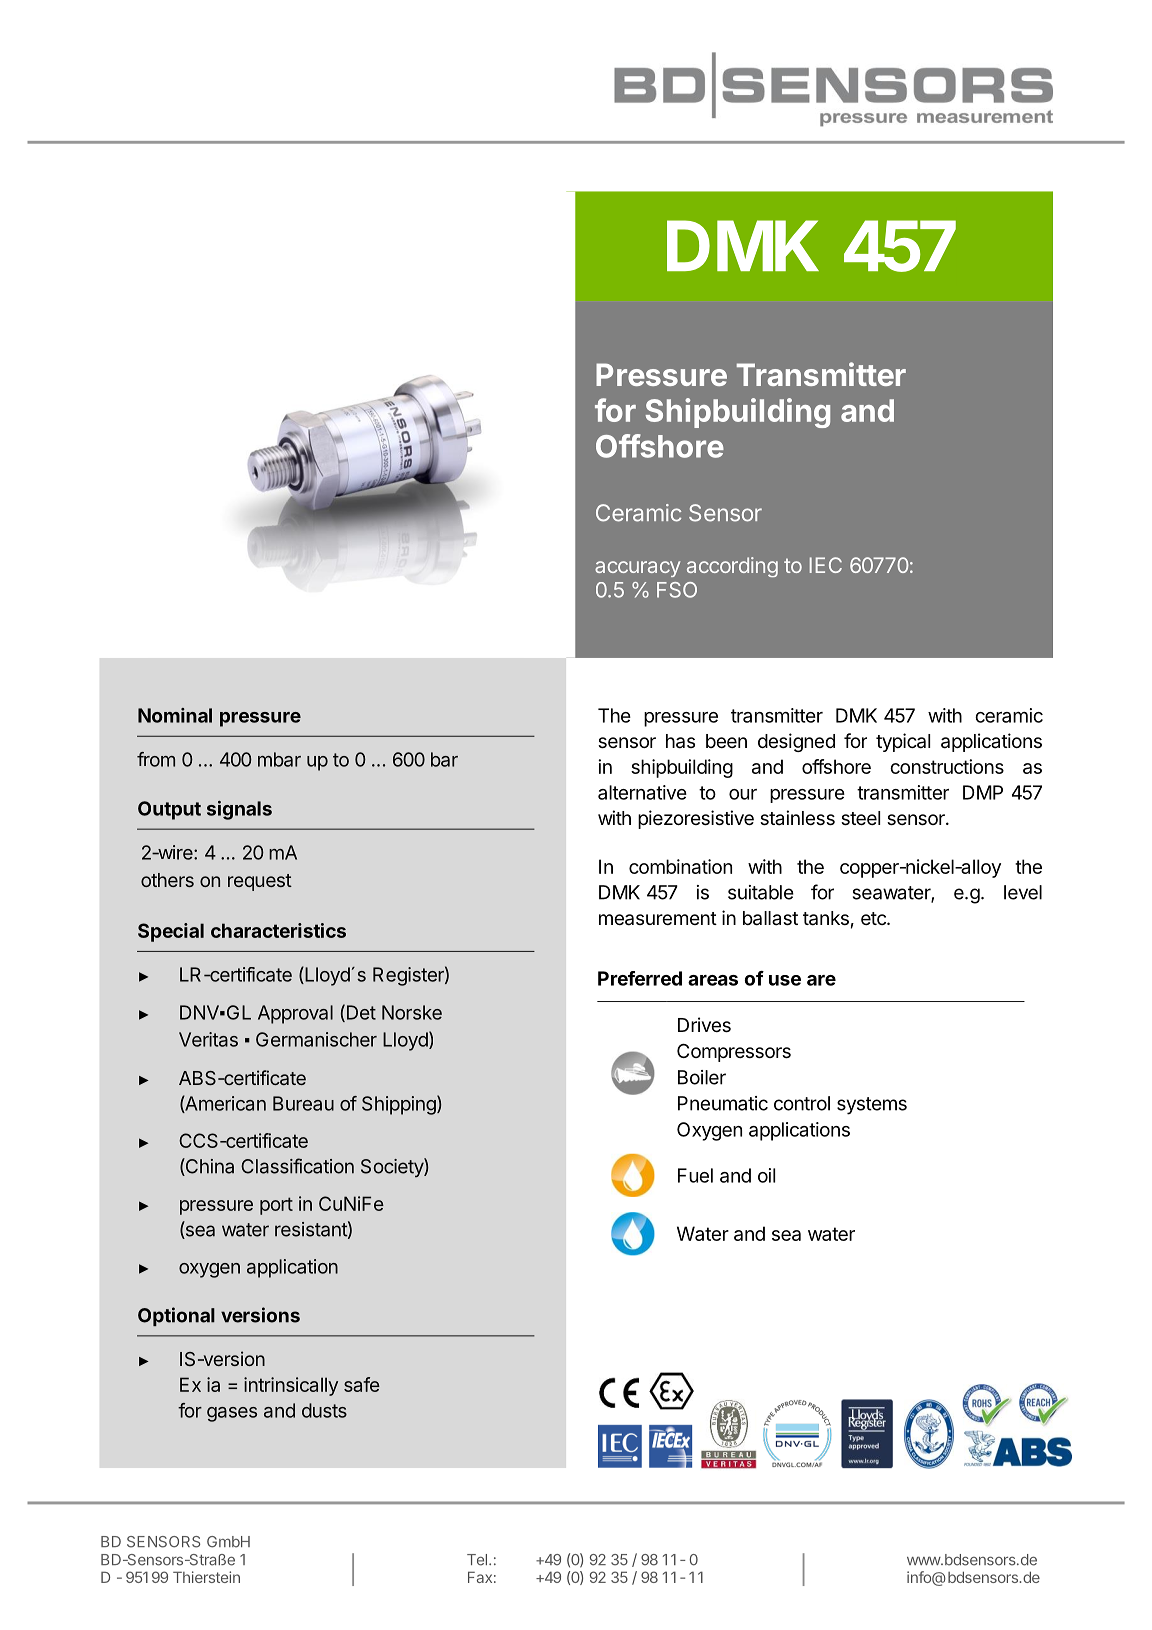 Image resolution: width=1152 pixels, height=1630 pixels. I want to click on Boiler, so click(702, 1077).
